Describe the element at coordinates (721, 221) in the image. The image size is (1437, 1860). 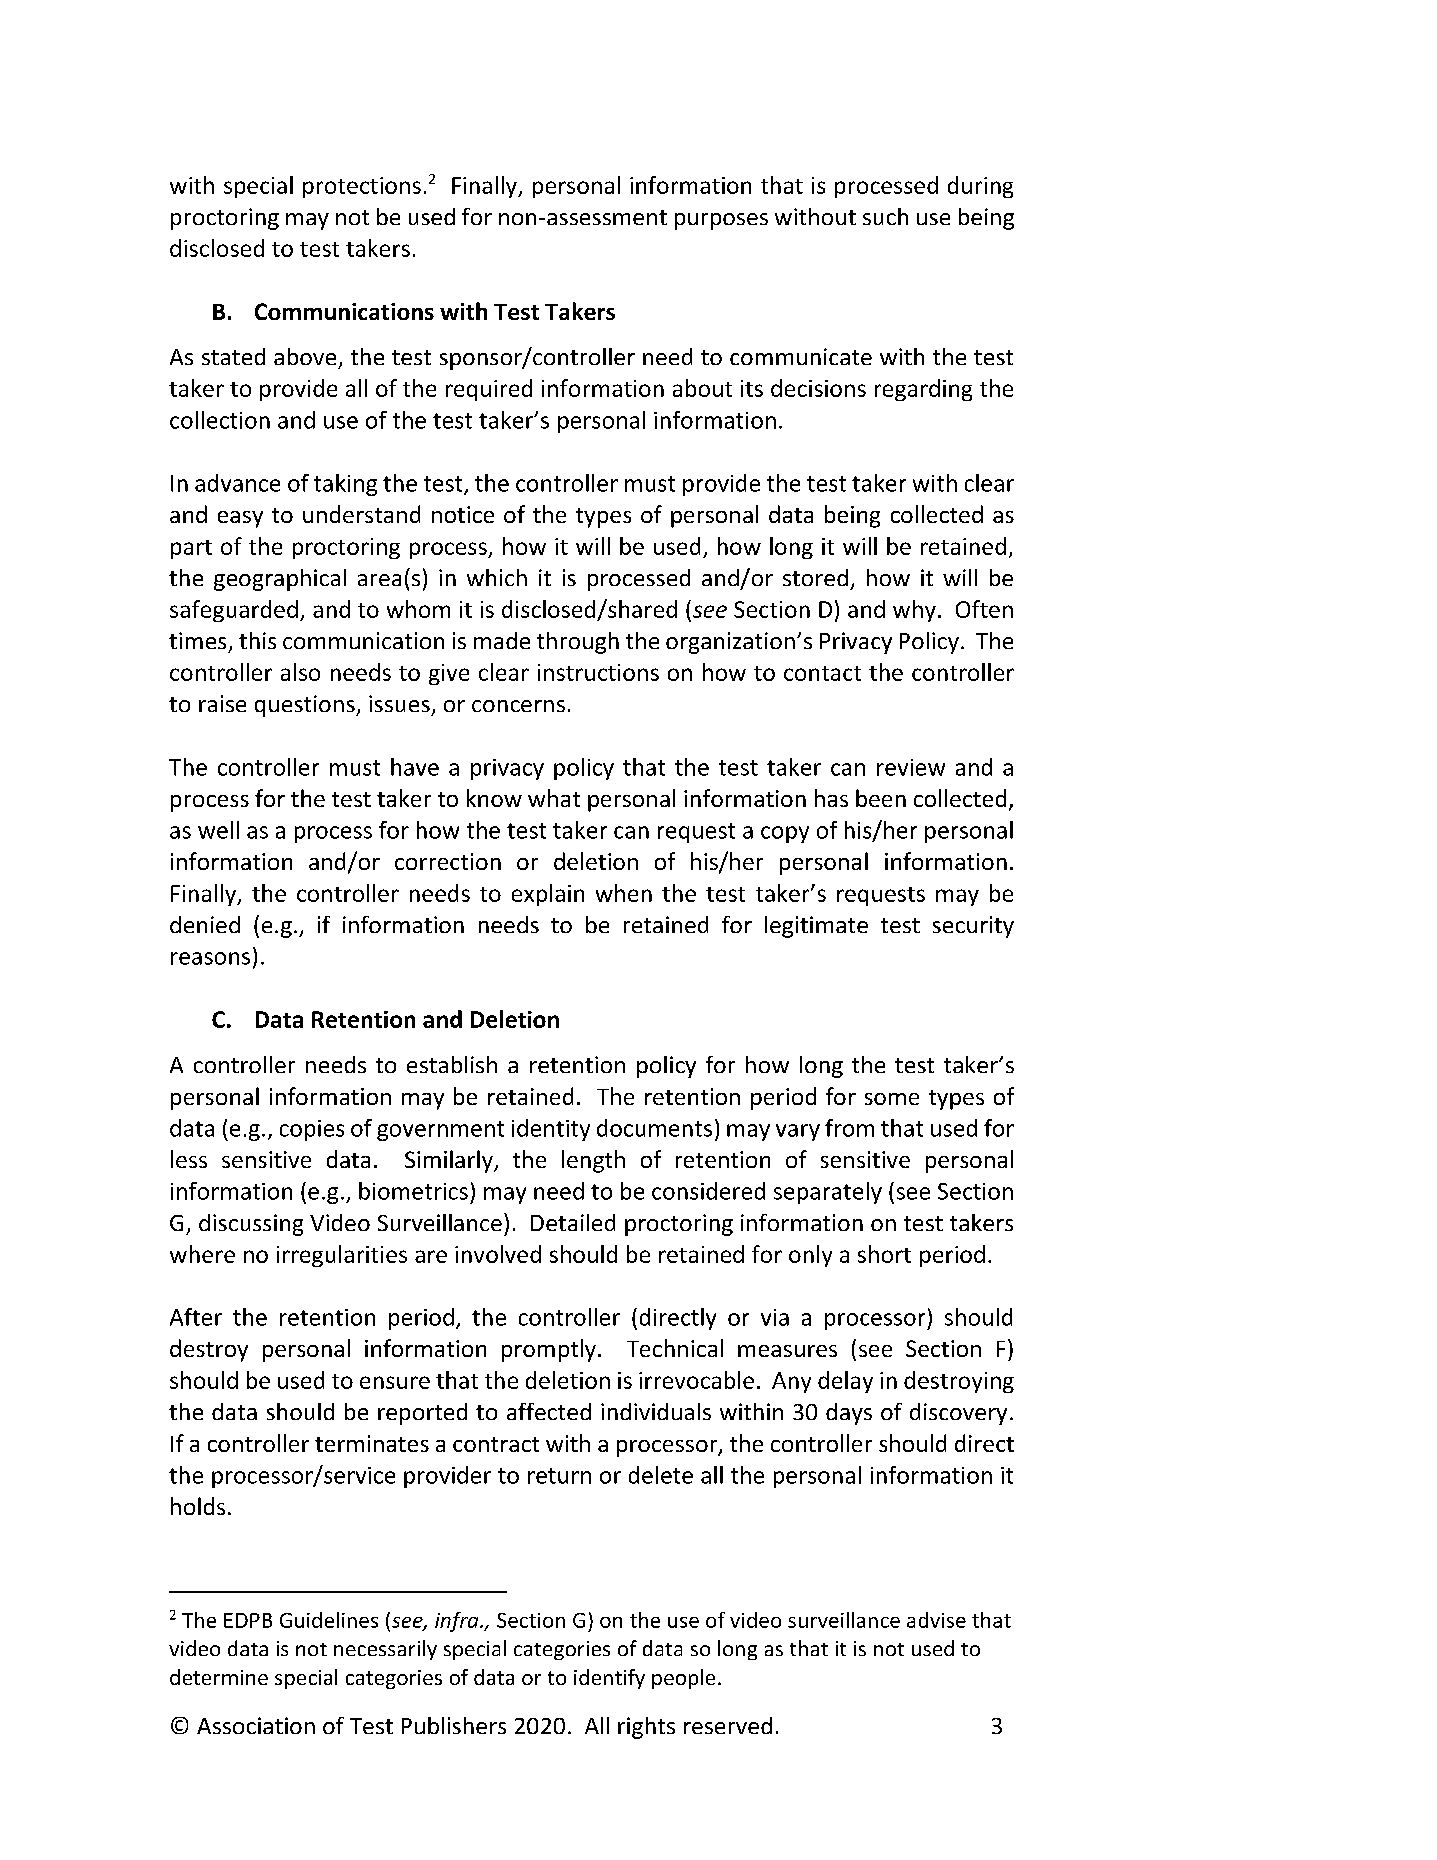
I see `purposes` at that location.
